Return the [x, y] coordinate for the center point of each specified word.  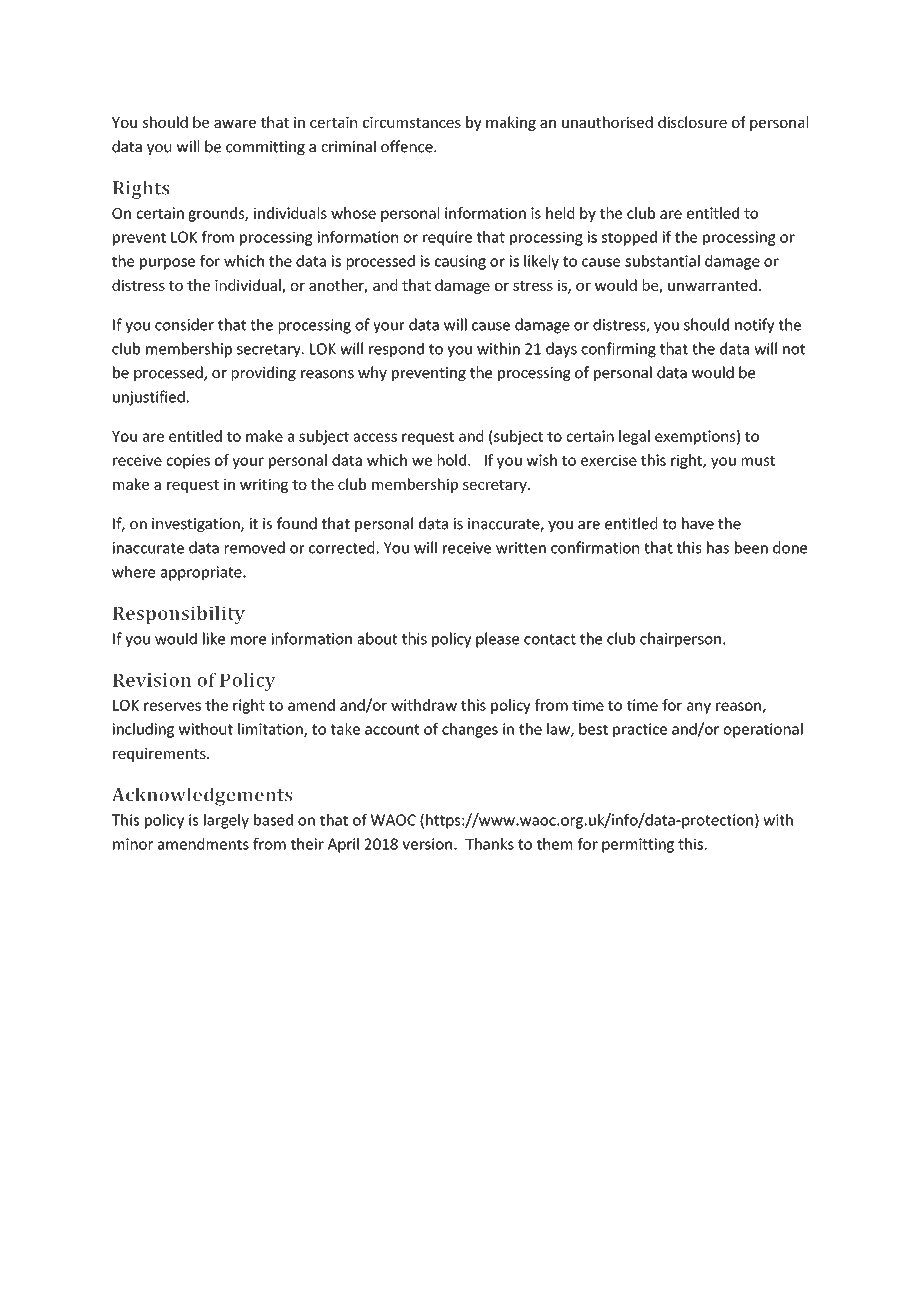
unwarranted [712, 285]
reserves [172, 706]
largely [226, 821]
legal [634, 437]
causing [460, 262]
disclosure [692, 122]
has [718, 547]
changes [470, 730]
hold [453, 460]
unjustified [149, 398]
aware [235, 123]
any [699, 708]
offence [408, 146]
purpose [167, 264]
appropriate [202, 573]
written [521, 548]
